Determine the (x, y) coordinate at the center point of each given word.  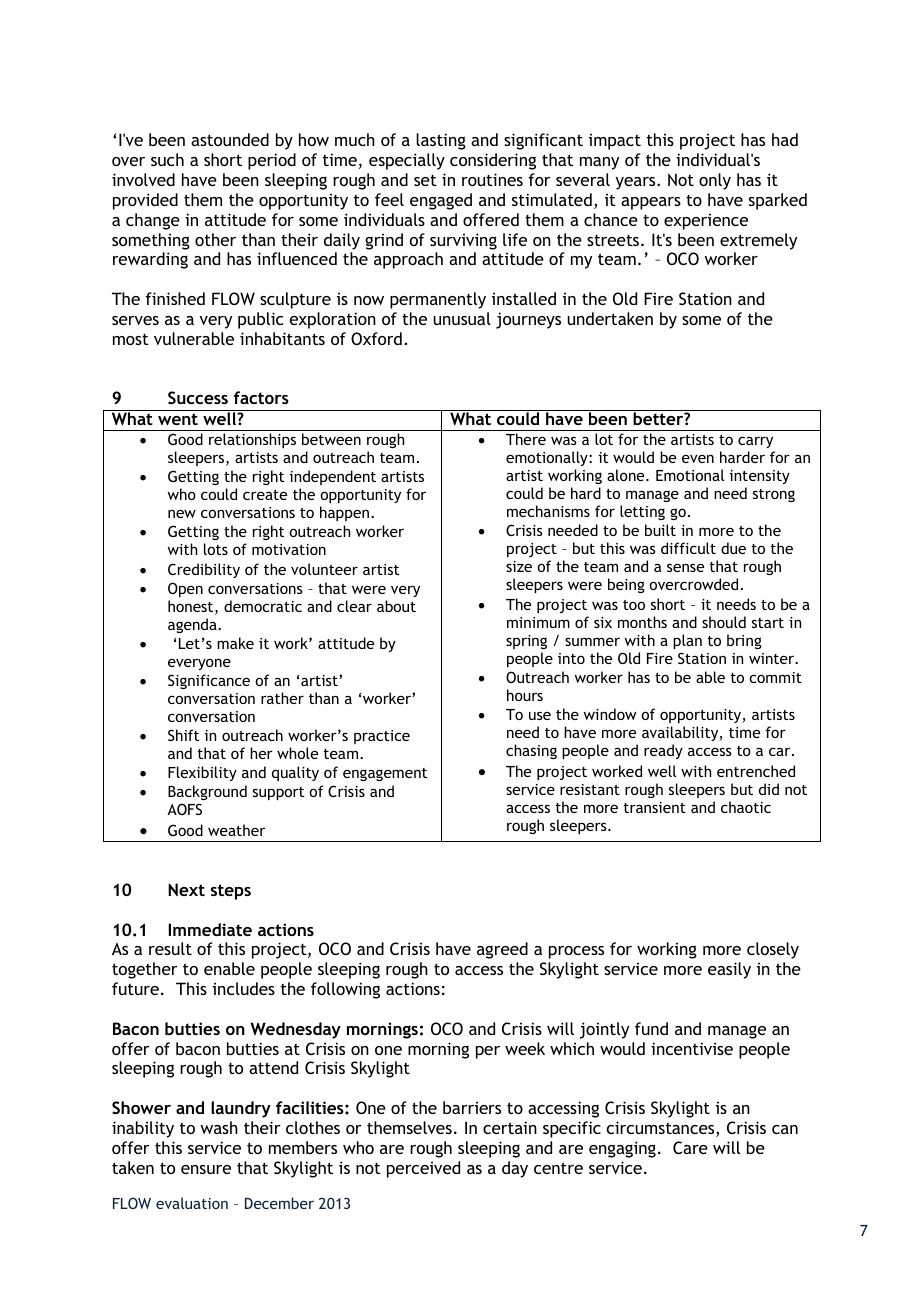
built (660, 530)
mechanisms (548, 511)
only (715, 181)
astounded (230, 139)
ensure (206, 1169)
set (425, 180)
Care (690, 1147)
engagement (385, 774)
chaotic (746, 807)
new (182, 514)
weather (236, 830)
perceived (423, 1169)
